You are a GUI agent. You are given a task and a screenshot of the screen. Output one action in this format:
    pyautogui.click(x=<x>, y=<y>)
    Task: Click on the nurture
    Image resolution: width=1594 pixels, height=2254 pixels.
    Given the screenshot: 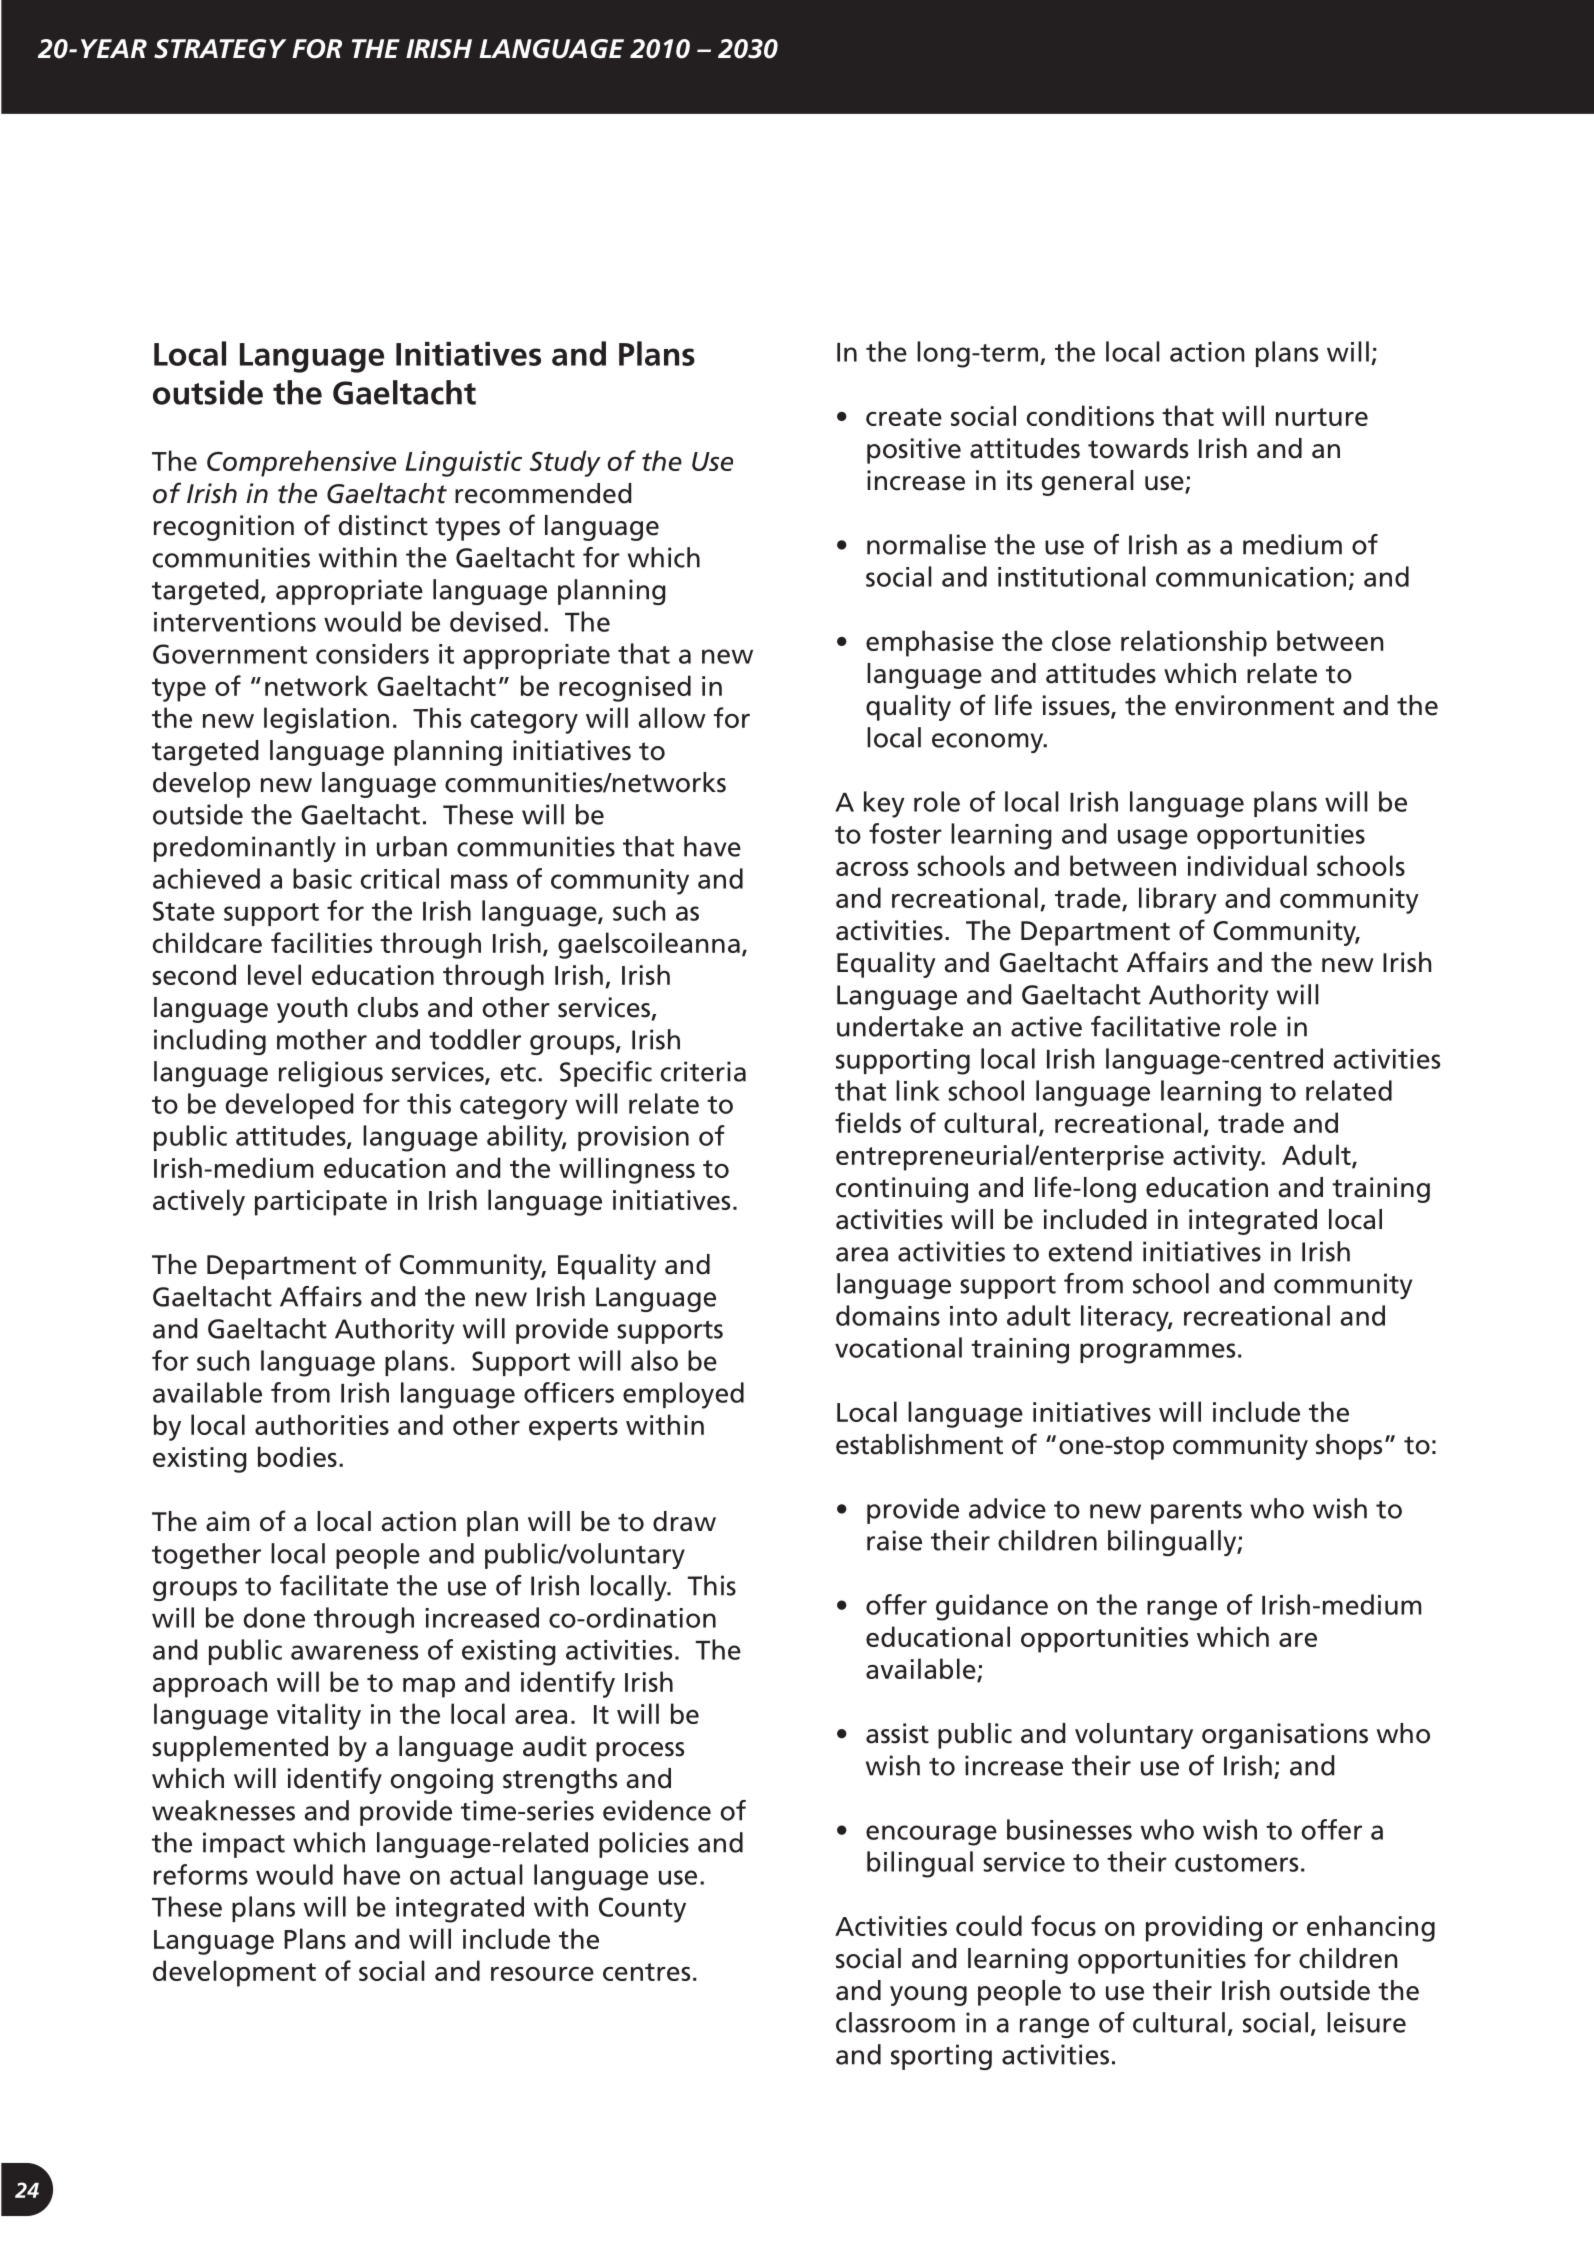 What is the action you would take?
    pyautogui.click(x=1322, y=417)
